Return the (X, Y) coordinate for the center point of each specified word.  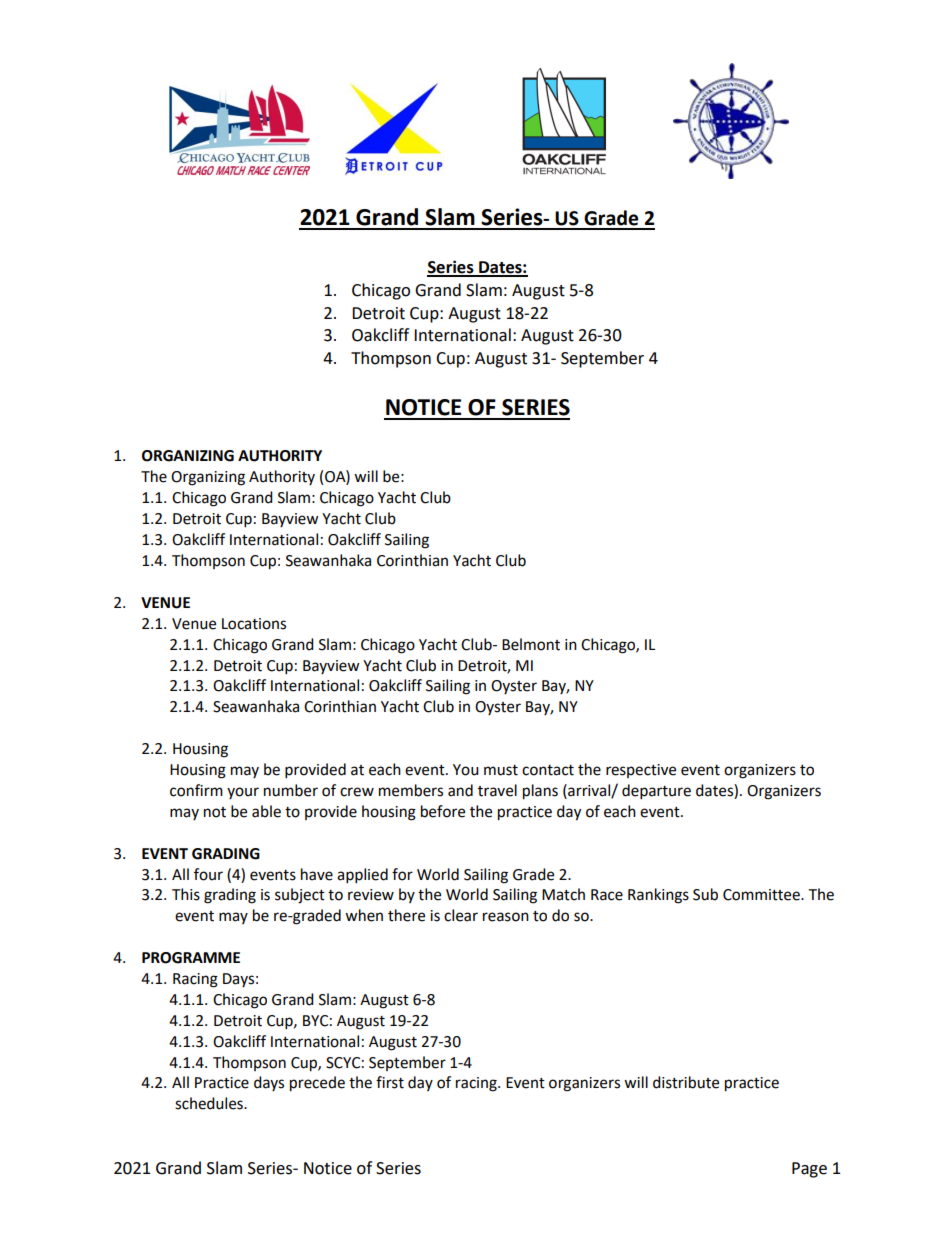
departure (656, 792)
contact (548, 770)
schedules (210, 1103)
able (266, 811)
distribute (686, 1082)
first (390, 1082)
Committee (762, 895)
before (443, 811)
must (501, 770)
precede (317, 1084)
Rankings (658, 896)
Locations (254, 624)
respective (641, 771)
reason (506, 917)
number (291, 790)
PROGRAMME (191, 958)
